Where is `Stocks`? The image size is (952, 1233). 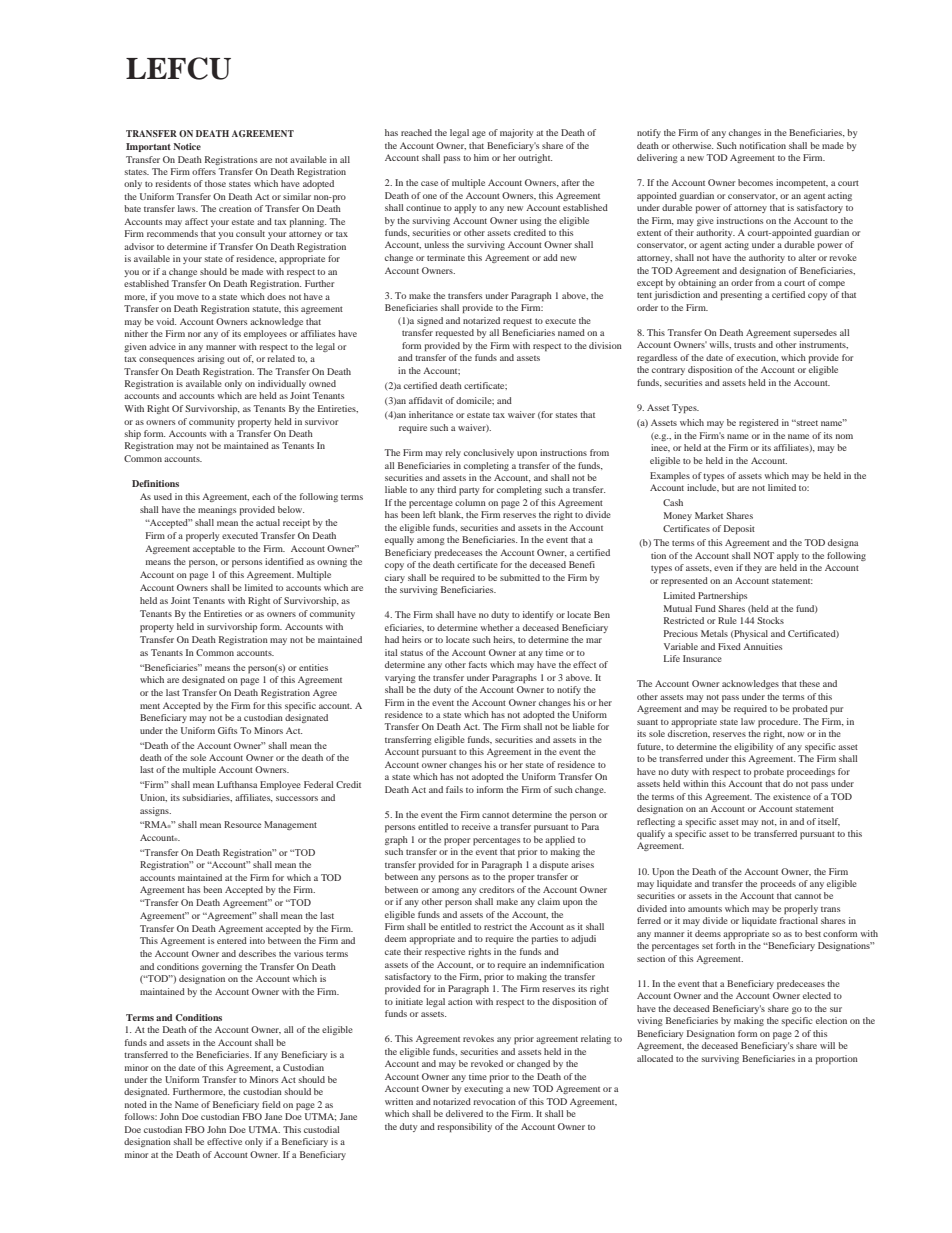
Stocks is located at coordinates (770, 620).
